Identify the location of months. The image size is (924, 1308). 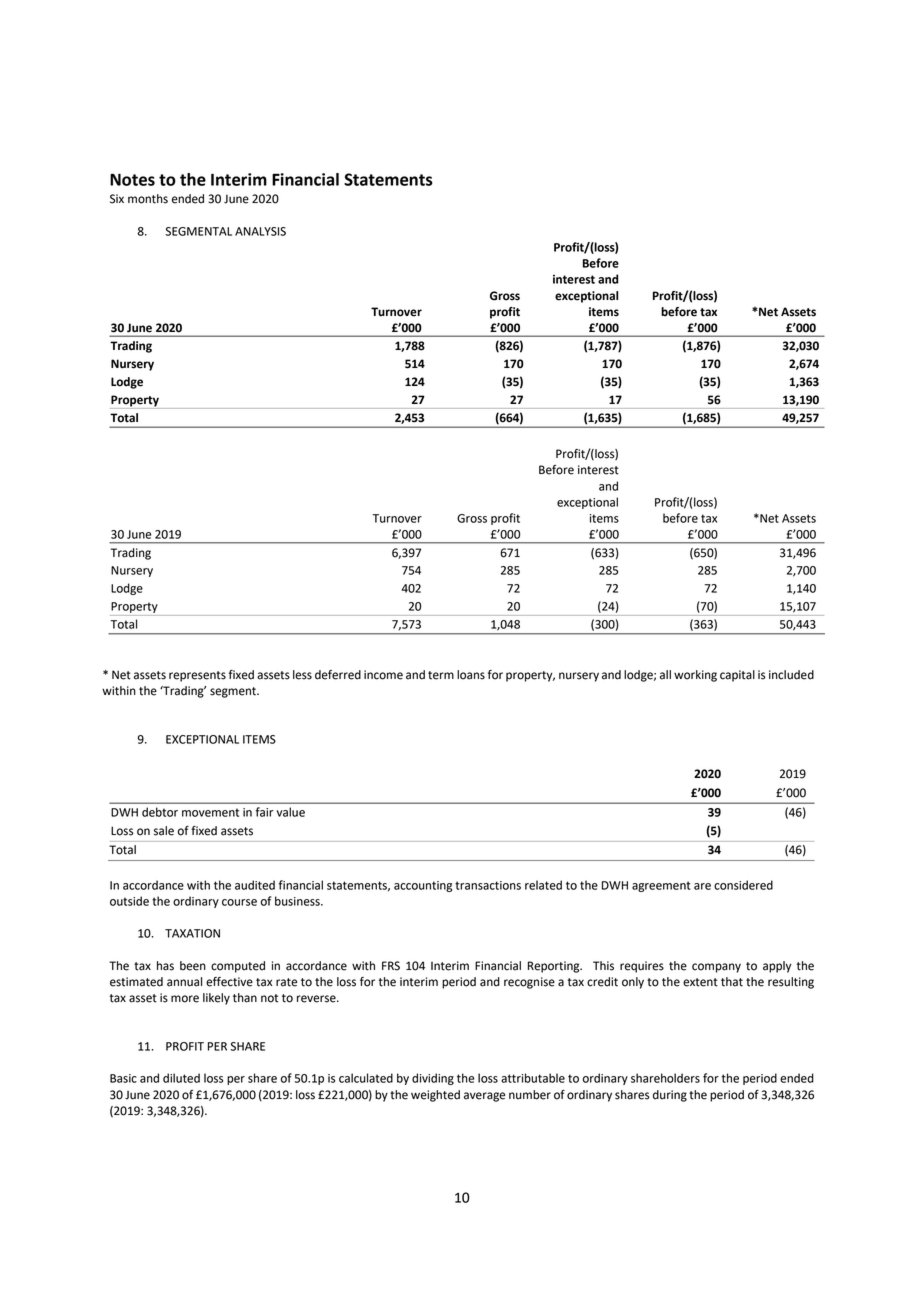
(148, 199).
